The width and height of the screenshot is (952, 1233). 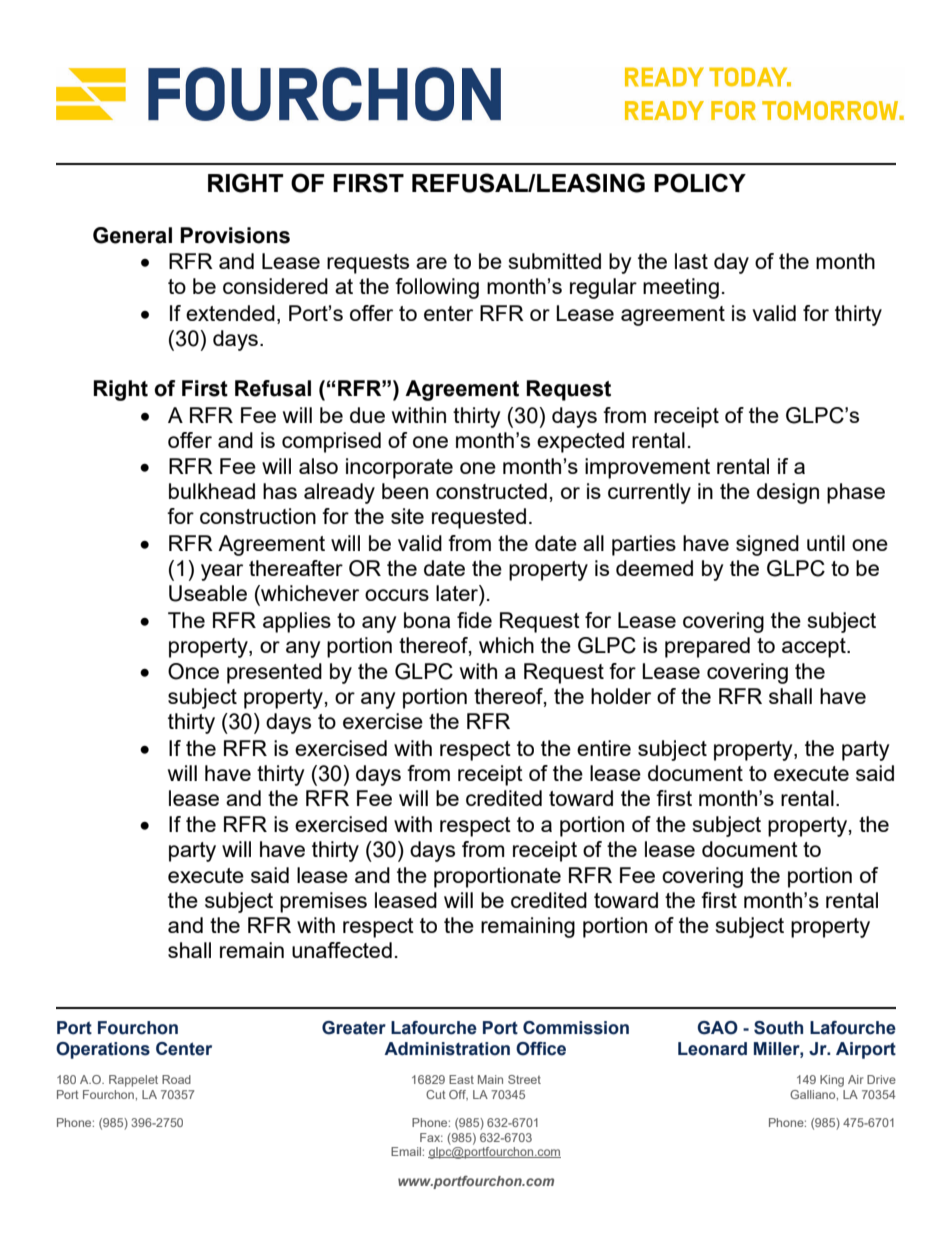 What do you see at coordinates (342, 950) in the screenshot?
I see `unaffected` at bounding box center [342, 950].
